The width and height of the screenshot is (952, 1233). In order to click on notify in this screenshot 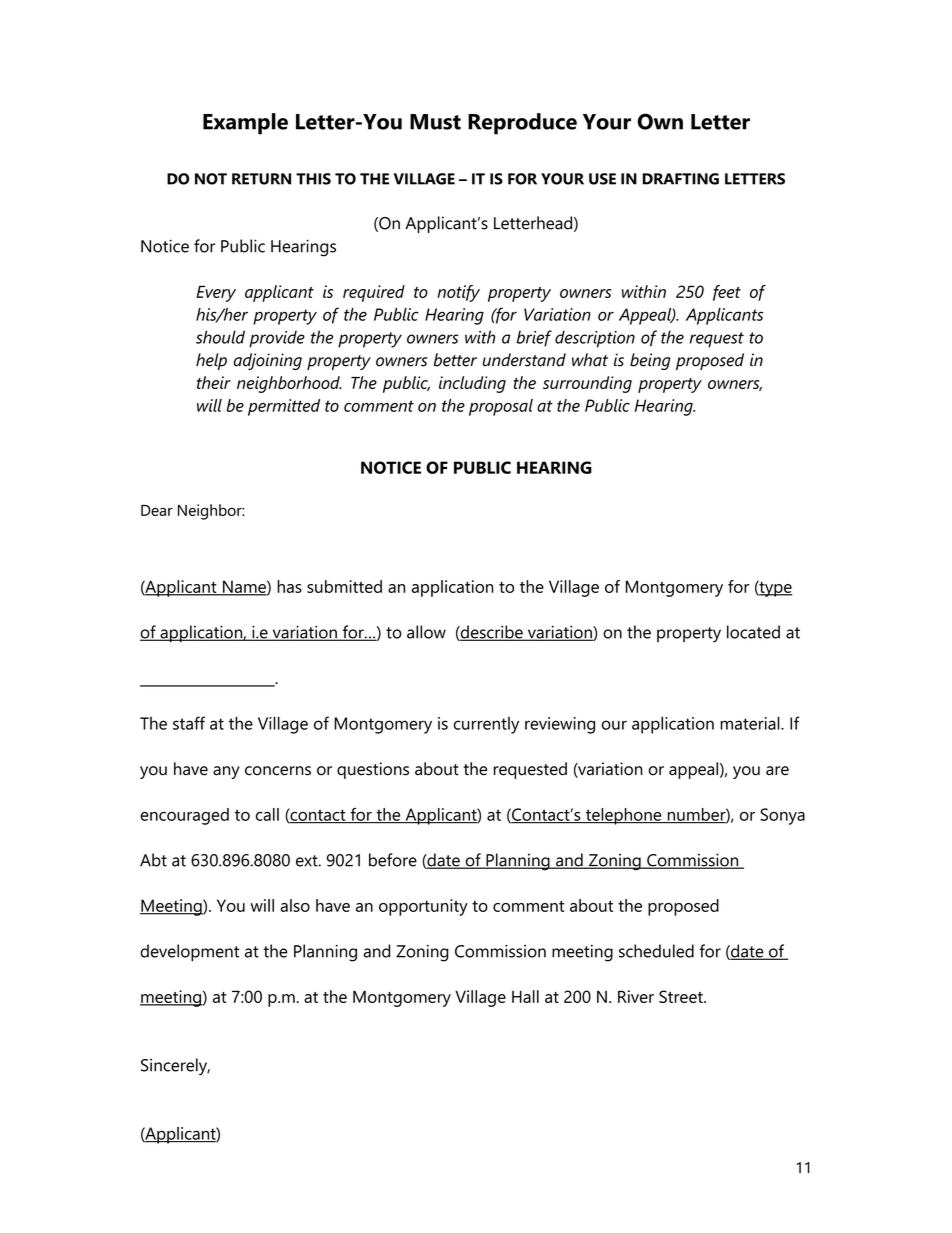, I will do `click(458, 293)`.
